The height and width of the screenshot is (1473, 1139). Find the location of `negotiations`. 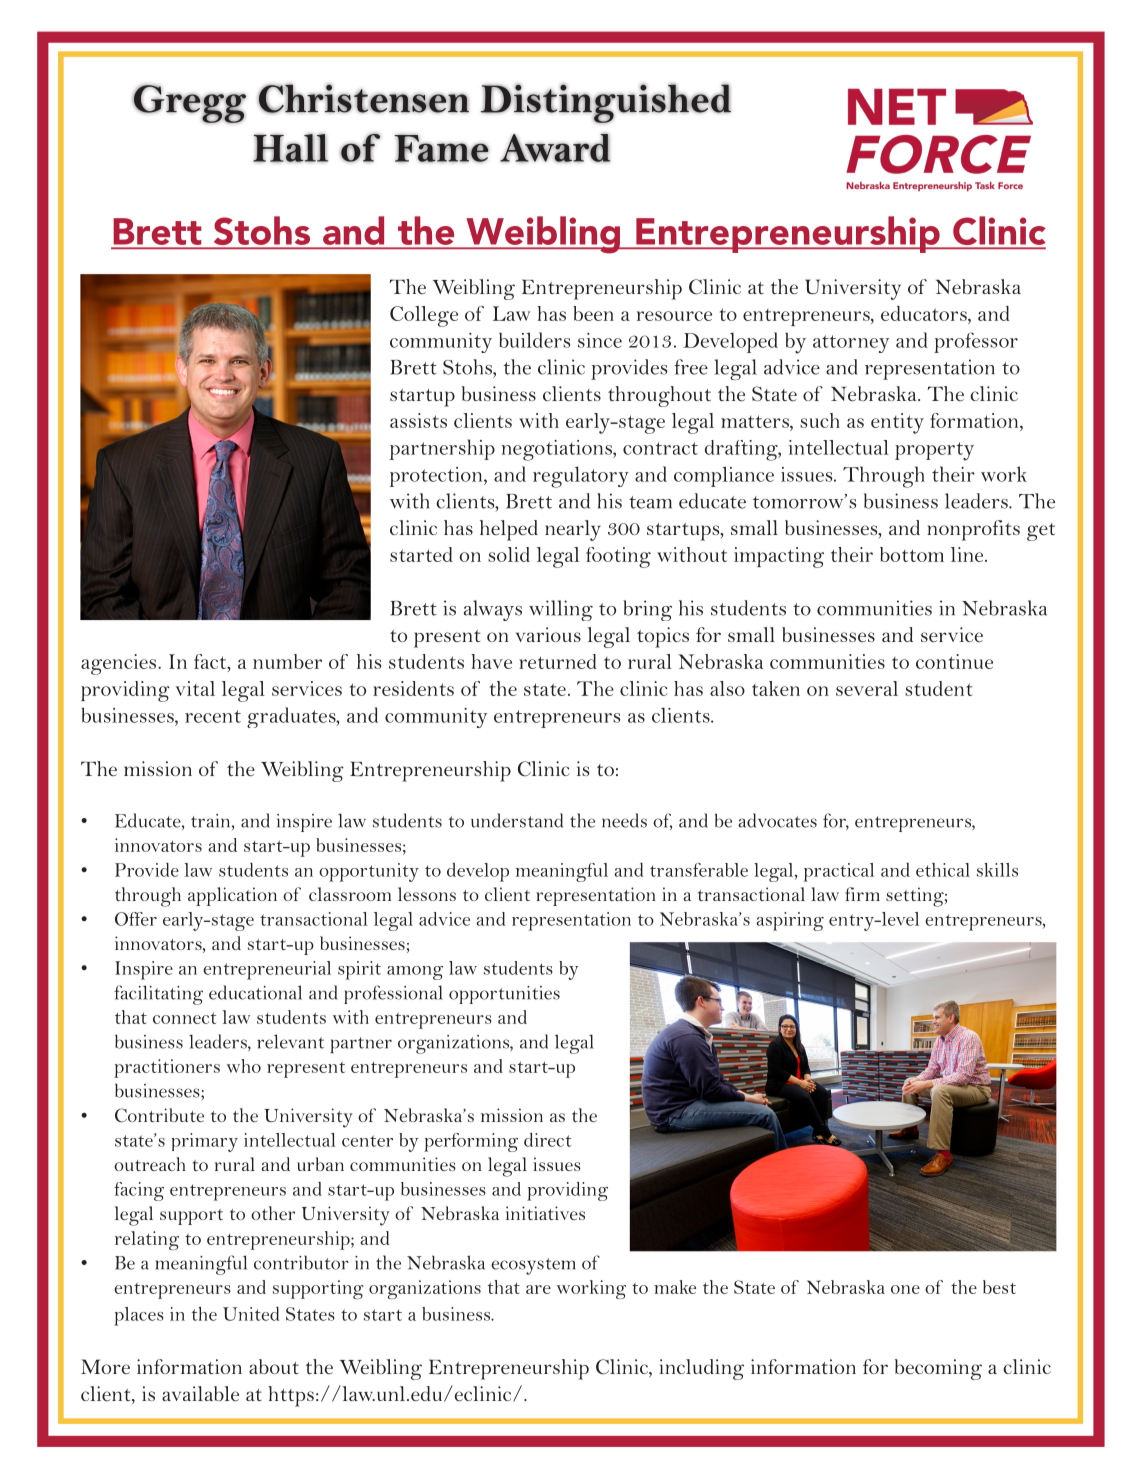

negotiations is located at coordinates (558, 450).
